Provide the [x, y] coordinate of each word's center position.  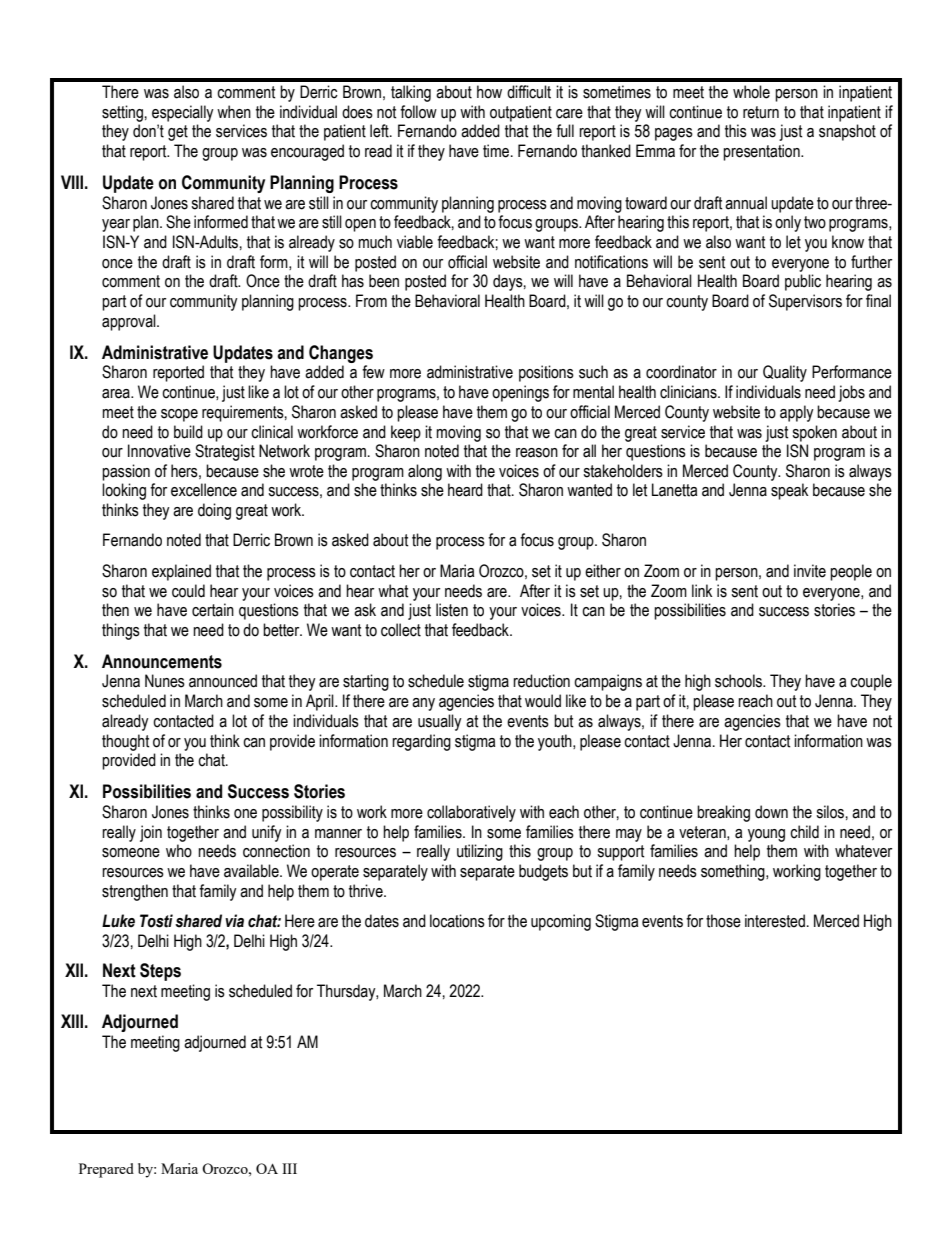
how [489, 92]
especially [183, 113]
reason [537, 453]
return [761, 112]
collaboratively [471, 813]
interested [775, 921]
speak [789, 491]
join [151, 833]
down [771, 812]
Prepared [106, 1170]
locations [457, 921]
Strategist [225, 452]
